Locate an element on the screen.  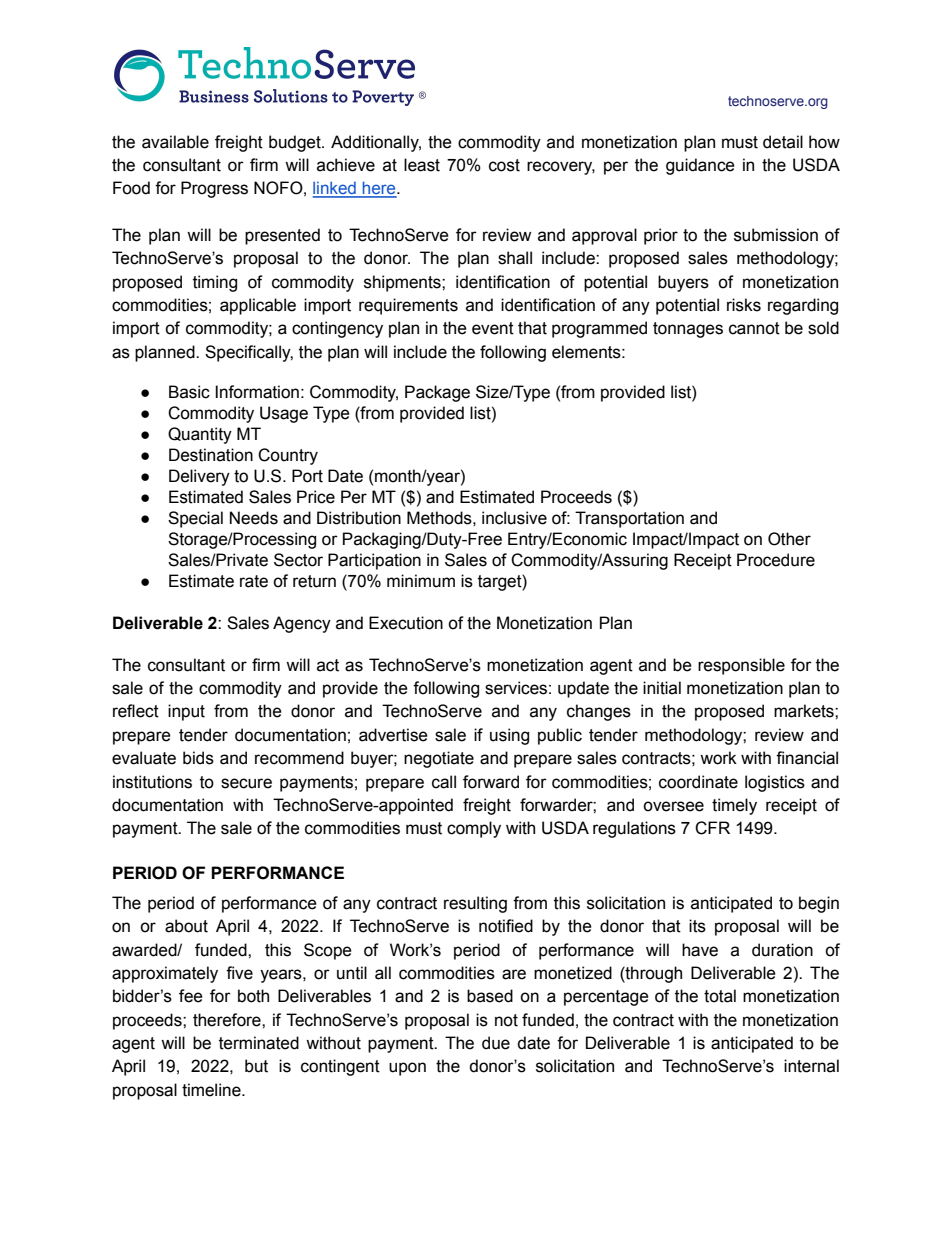
Progress is located at coordinates (214, 189).
